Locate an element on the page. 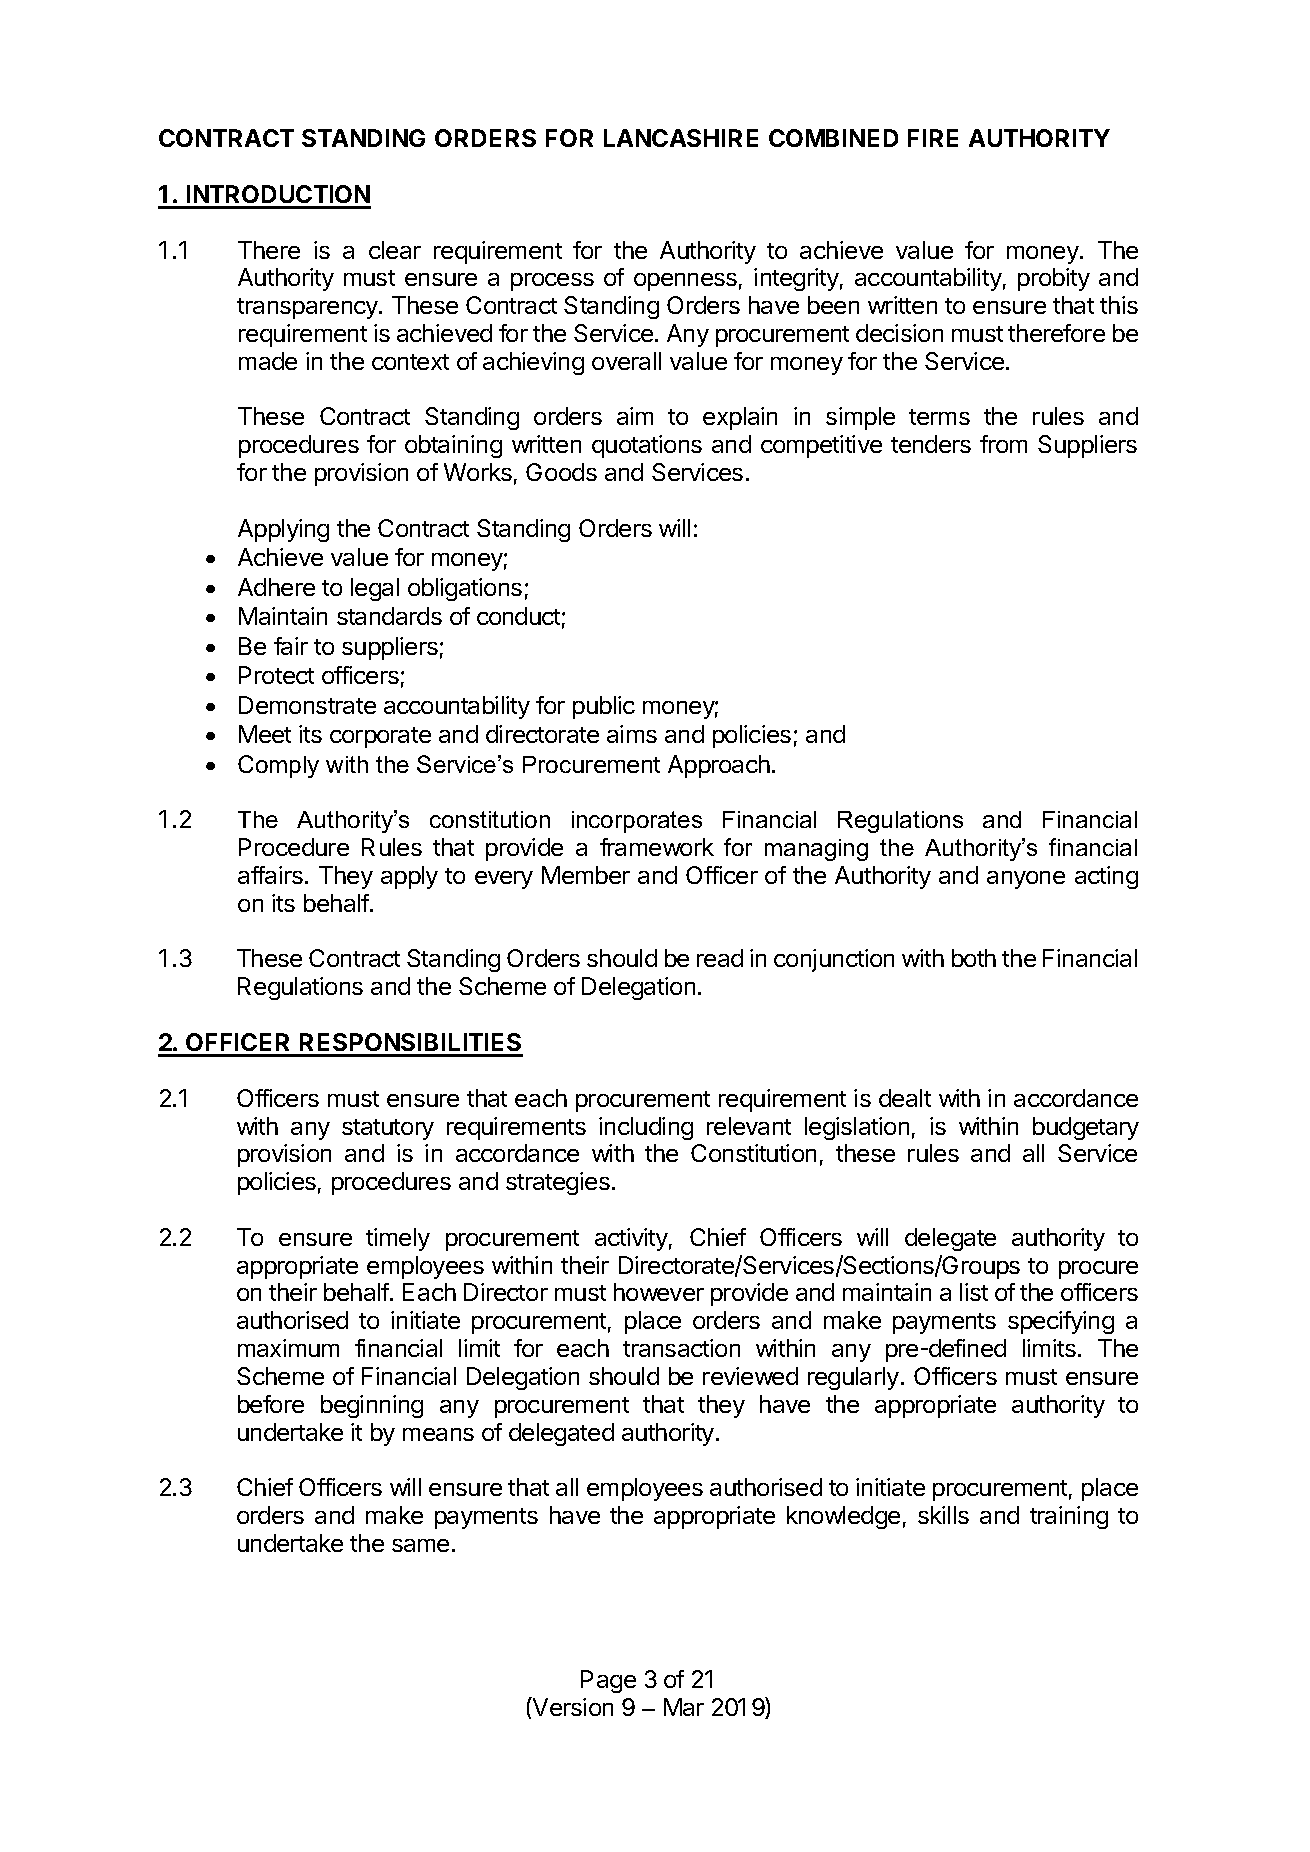  clear is located at coordinates (395, 250).
